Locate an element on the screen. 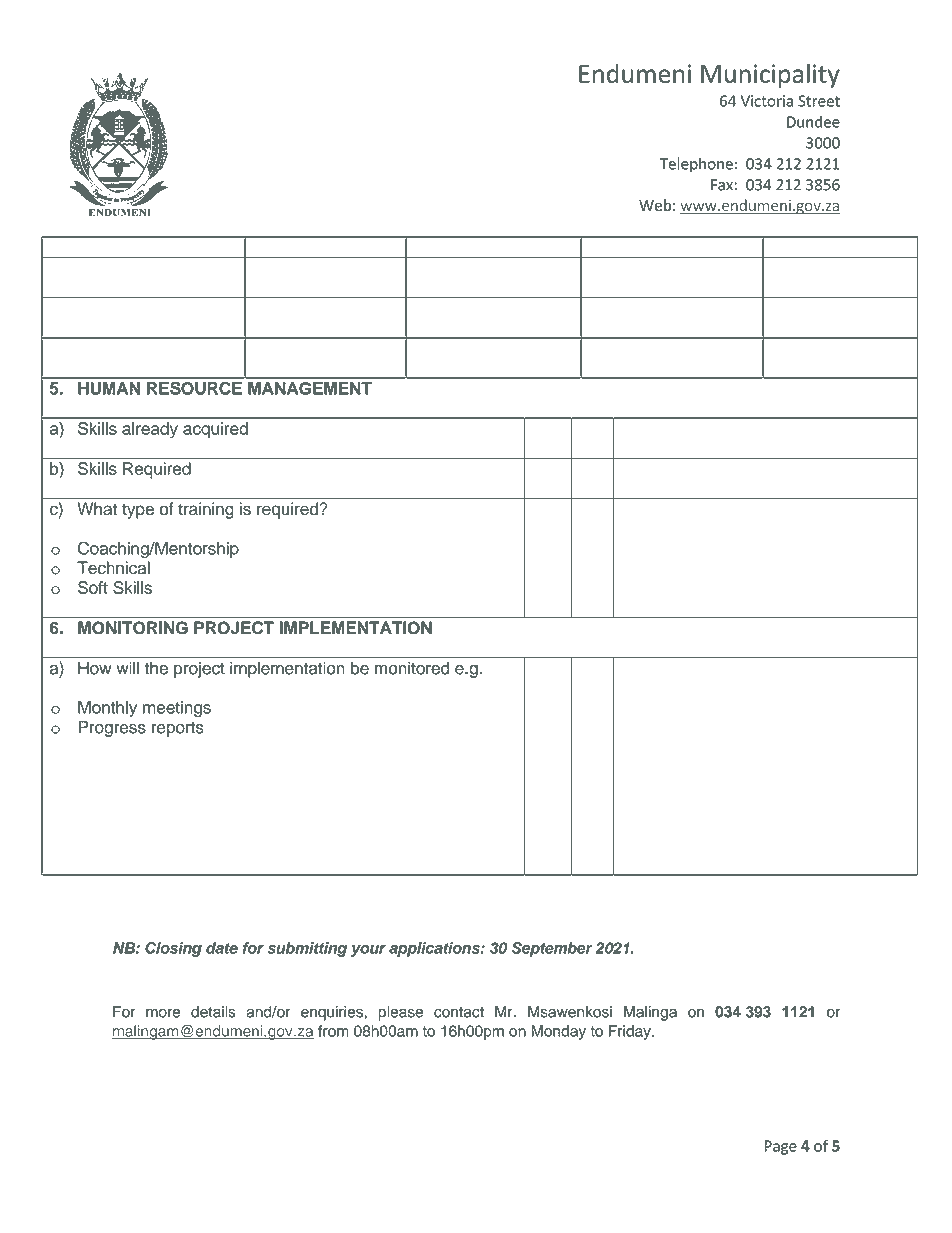  more is located at coordinates (163, 1013).
